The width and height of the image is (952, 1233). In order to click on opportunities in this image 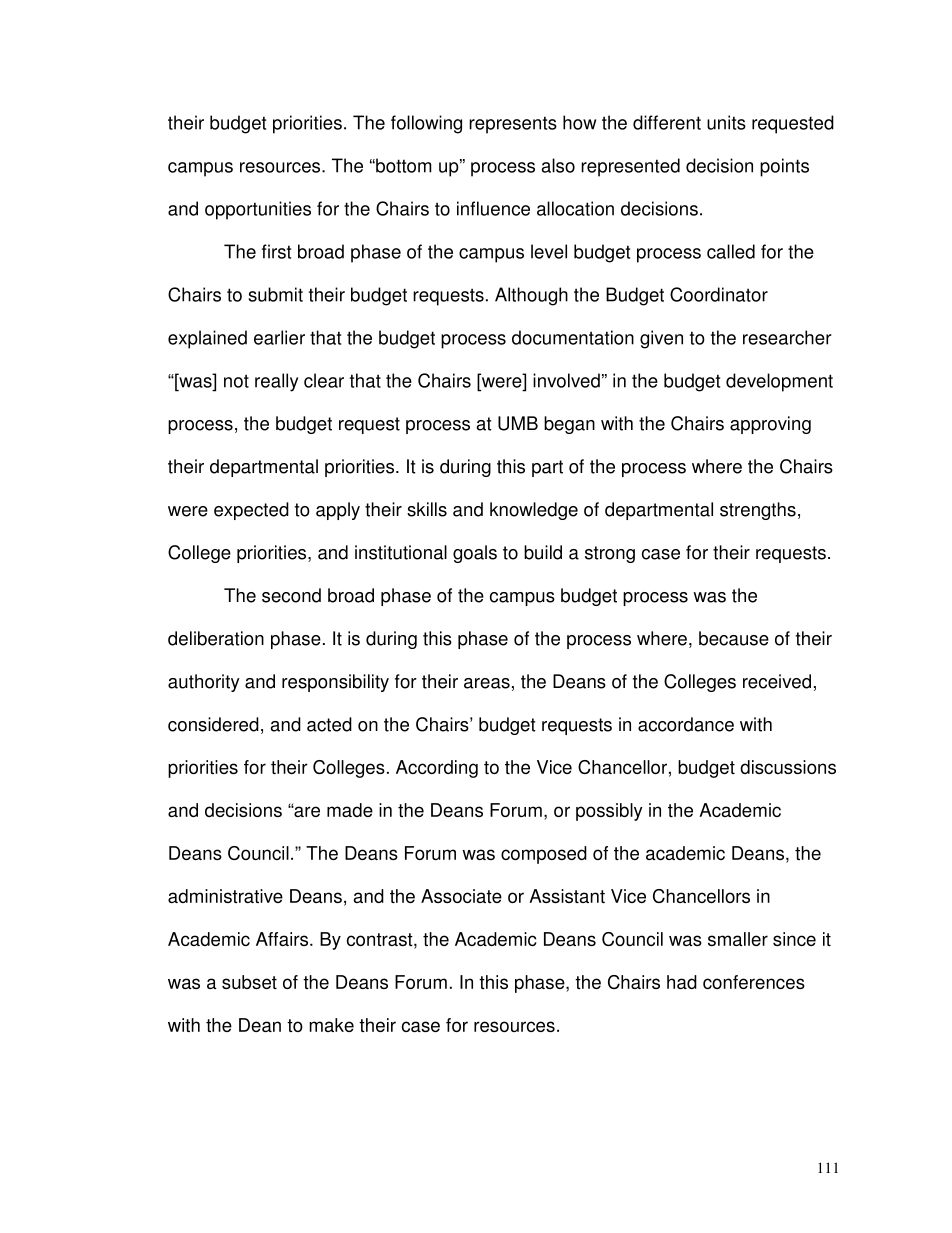, I will do `click(258, 210)`.
